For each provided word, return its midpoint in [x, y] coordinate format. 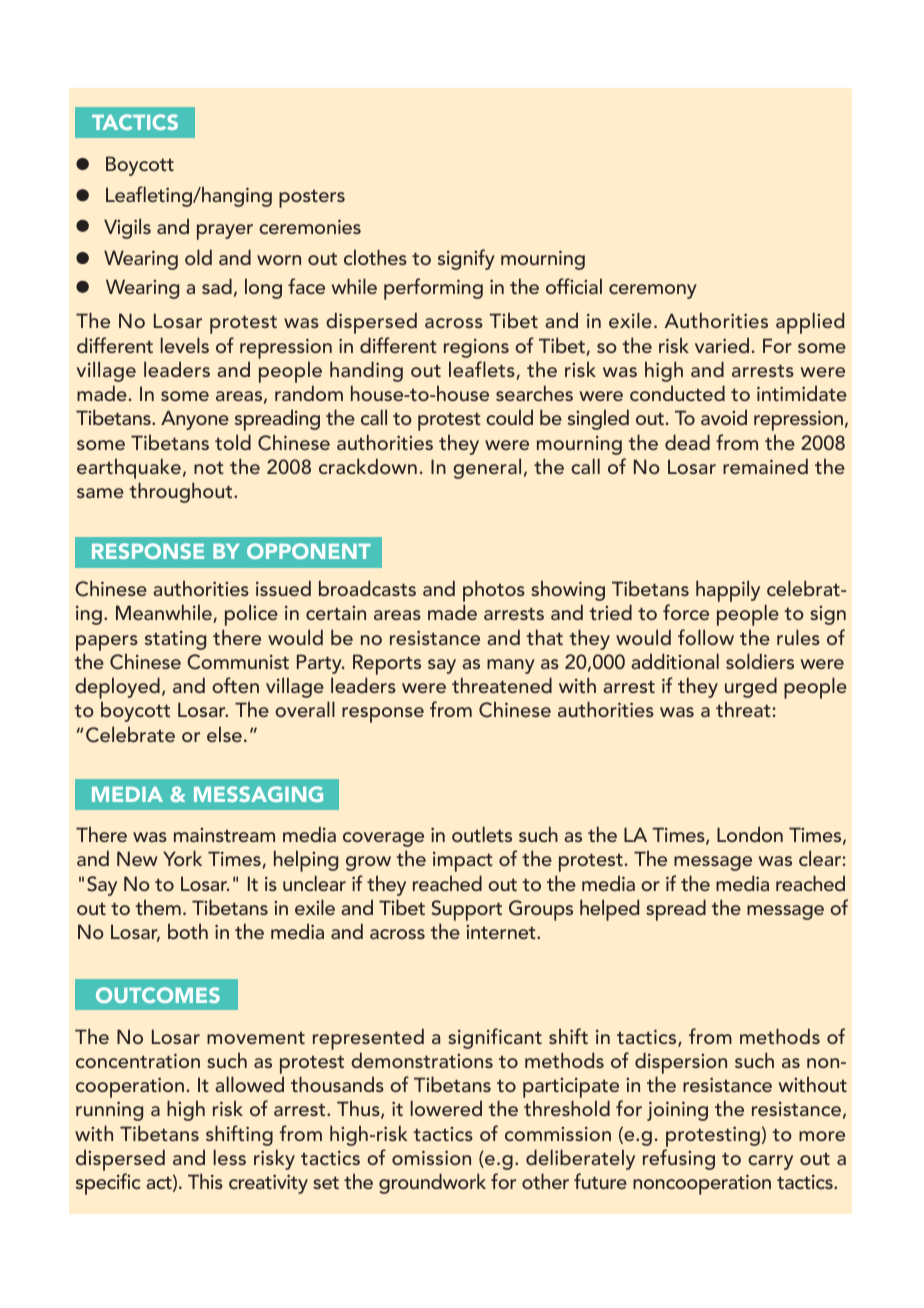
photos [494, 592]
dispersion [681, 1063]
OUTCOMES [158, 995]
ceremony [653, 291]
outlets [482, 834]
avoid [724, 417]
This [205, 1181]
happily [728, 591]
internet [502, 932]
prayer [225, 232]
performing [433, 289]
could [509, 417]
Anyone [195, 420]
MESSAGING [258, 794]
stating [175, 640]
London [750, 834]
